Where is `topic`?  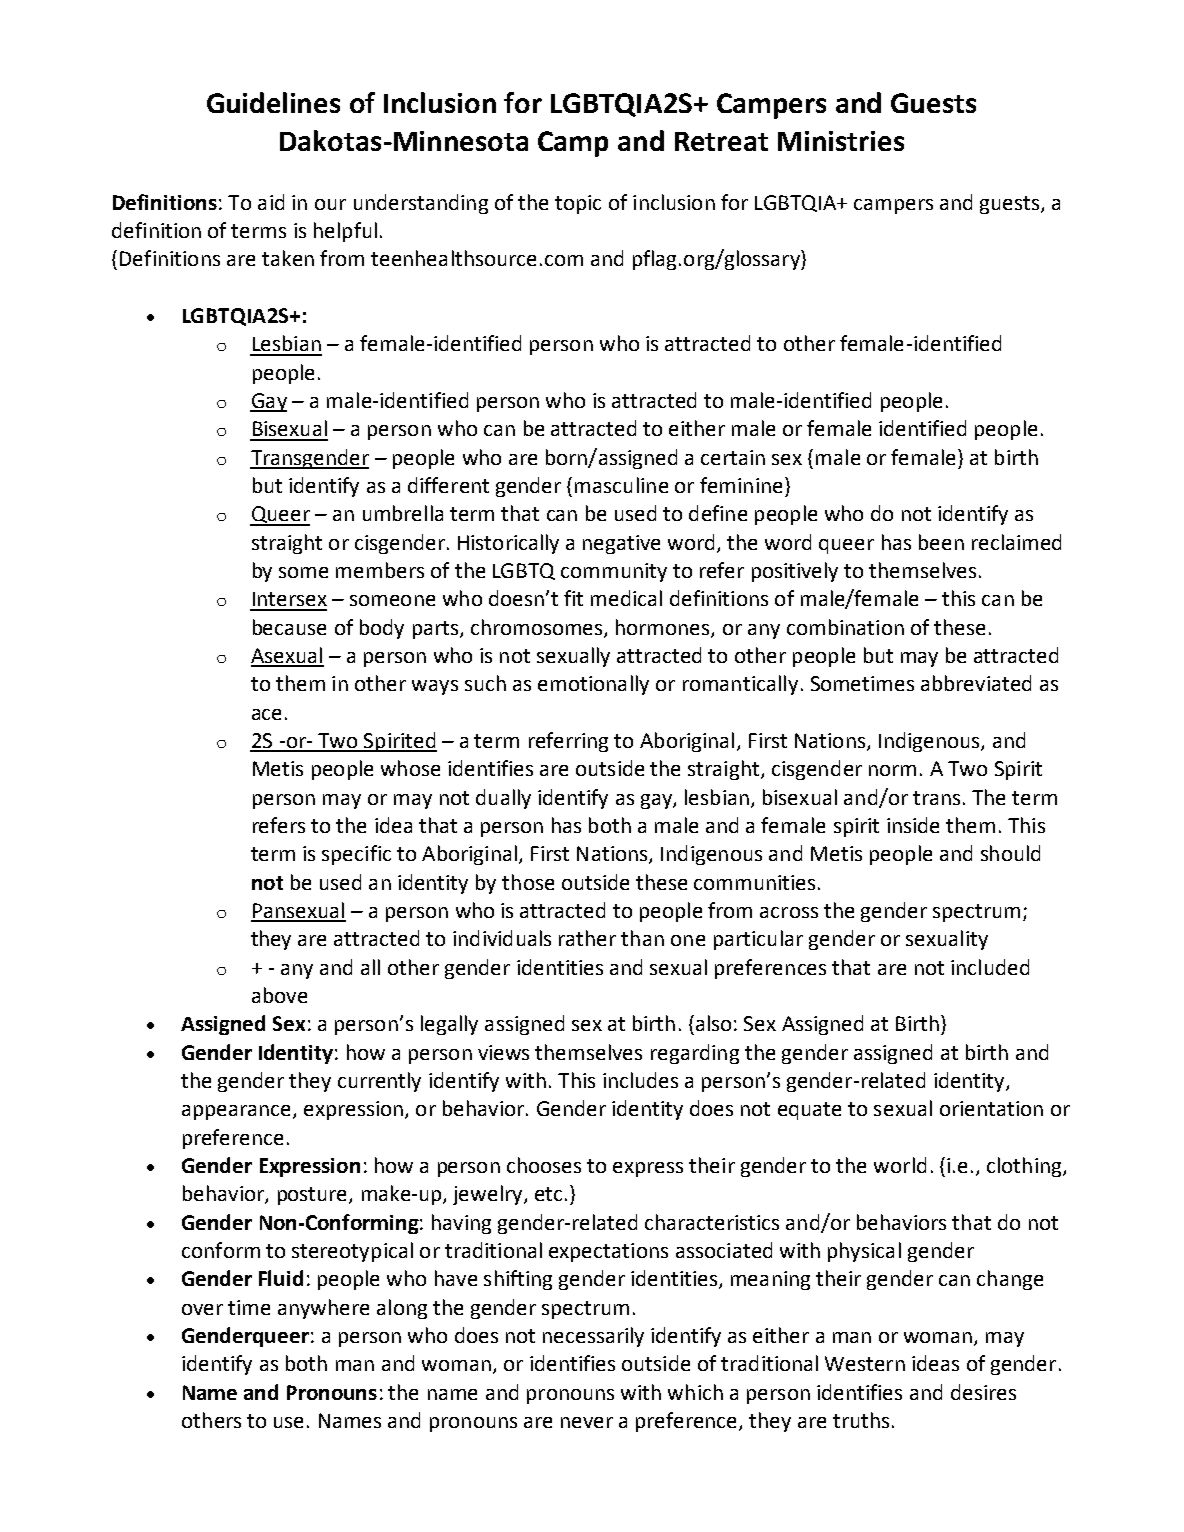 topic is located at coordinates (578, 204).
